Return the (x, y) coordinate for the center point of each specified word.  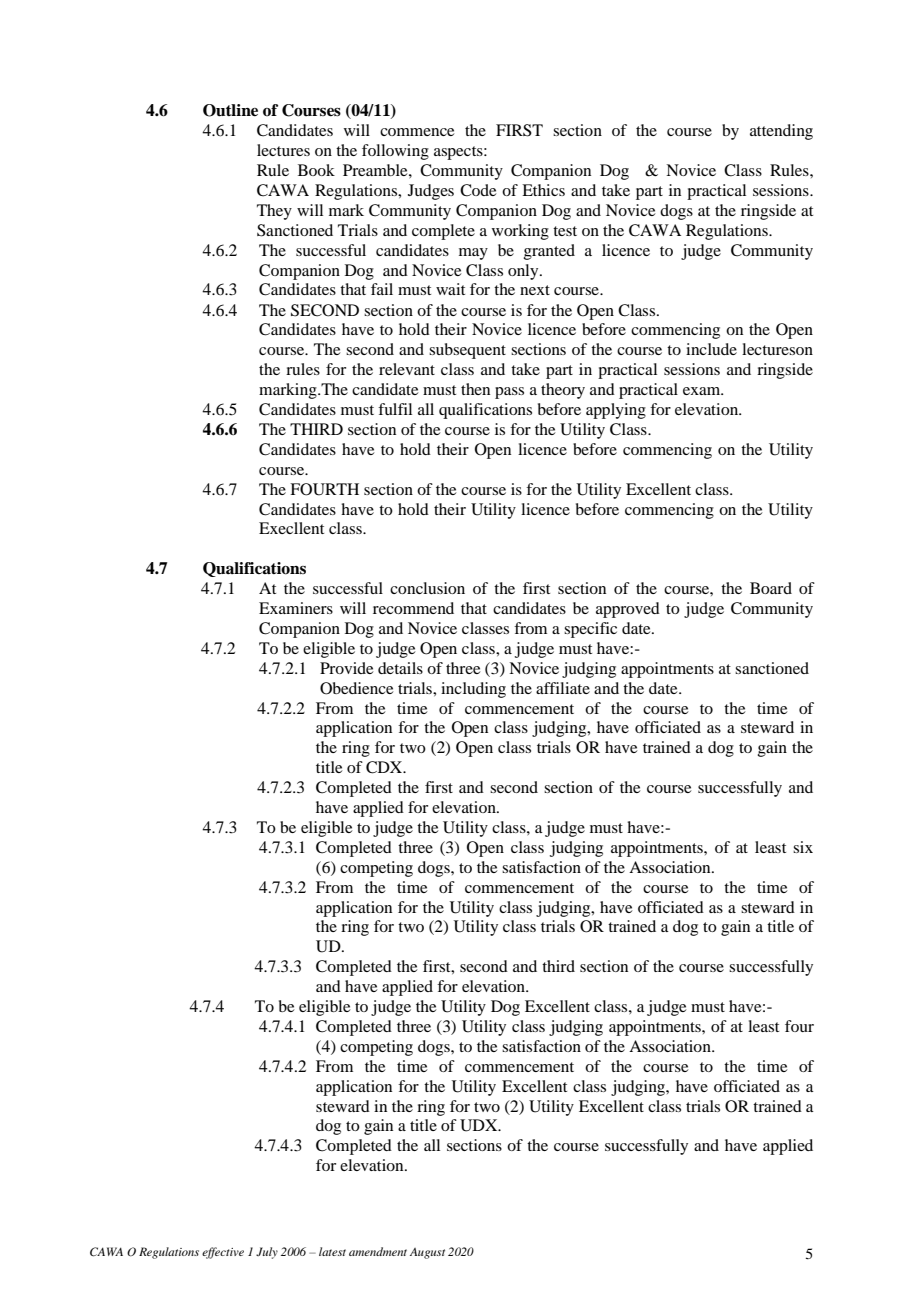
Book (316, 170)
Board (771, 588)
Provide (347, 668)
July (267, 1253)
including (473, 690)
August (427, 1253)
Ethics (543, 190)
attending (781, 132)
